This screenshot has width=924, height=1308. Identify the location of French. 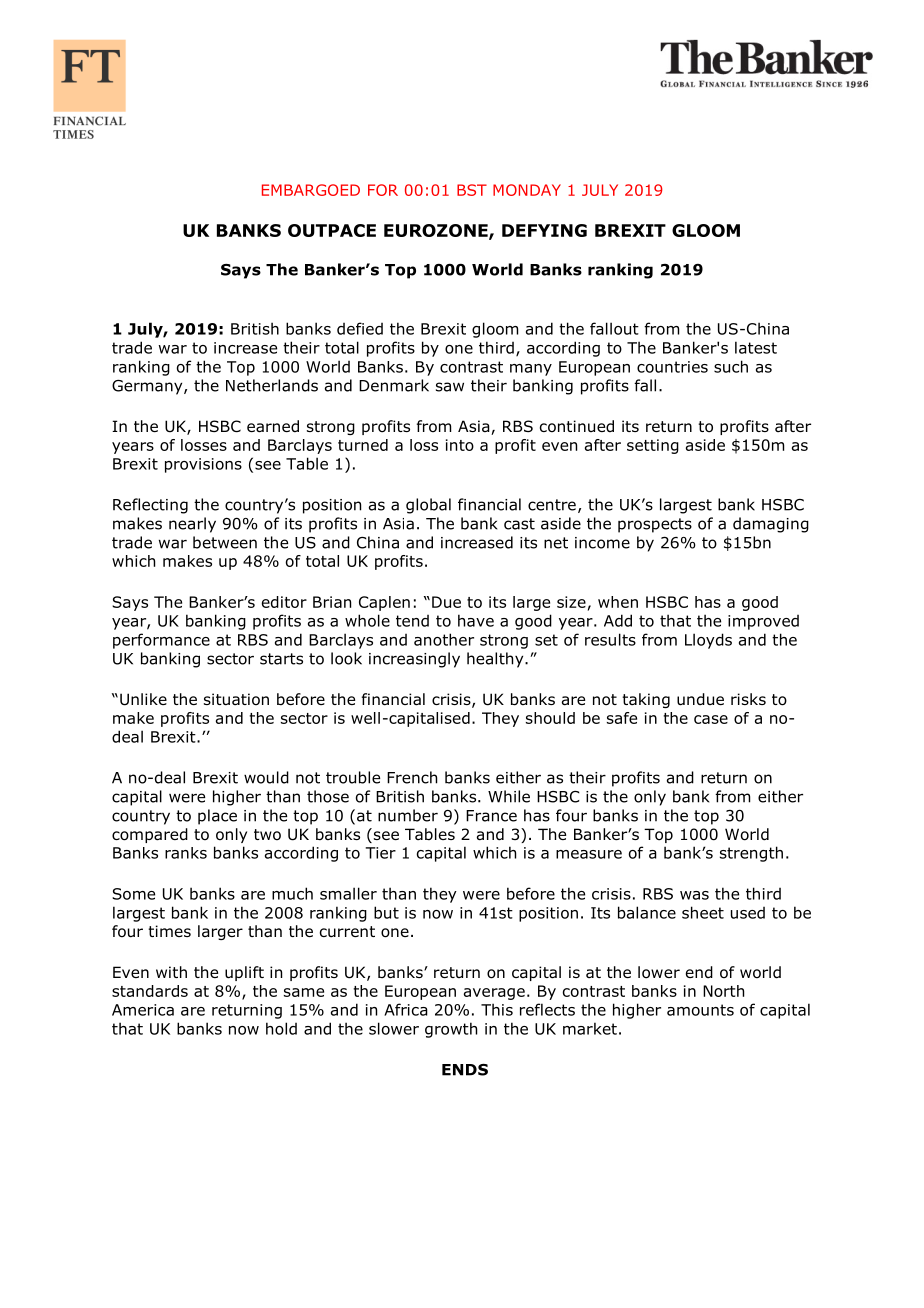
(412, 777).
